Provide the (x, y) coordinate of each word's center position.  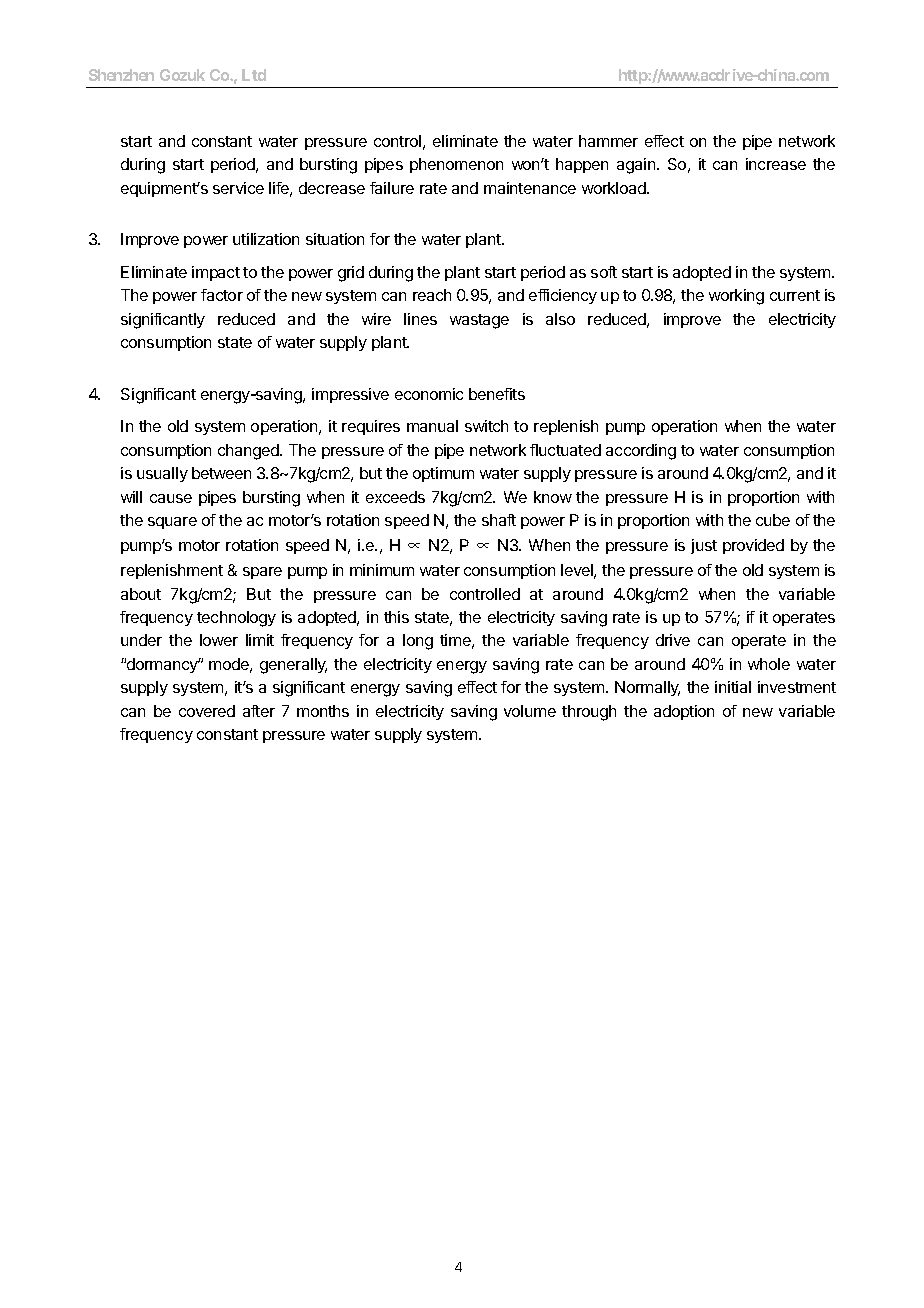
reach (432, 295)
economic (429, 394)
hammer (608, 141)
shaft (499, 520)
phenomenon (456, 165)
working (736, 297)
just (704, 546)
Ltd (254, 75)
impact (216, 273)
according (641, 452)
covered (207, 711)
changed (249, 452)
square (172, 523)
